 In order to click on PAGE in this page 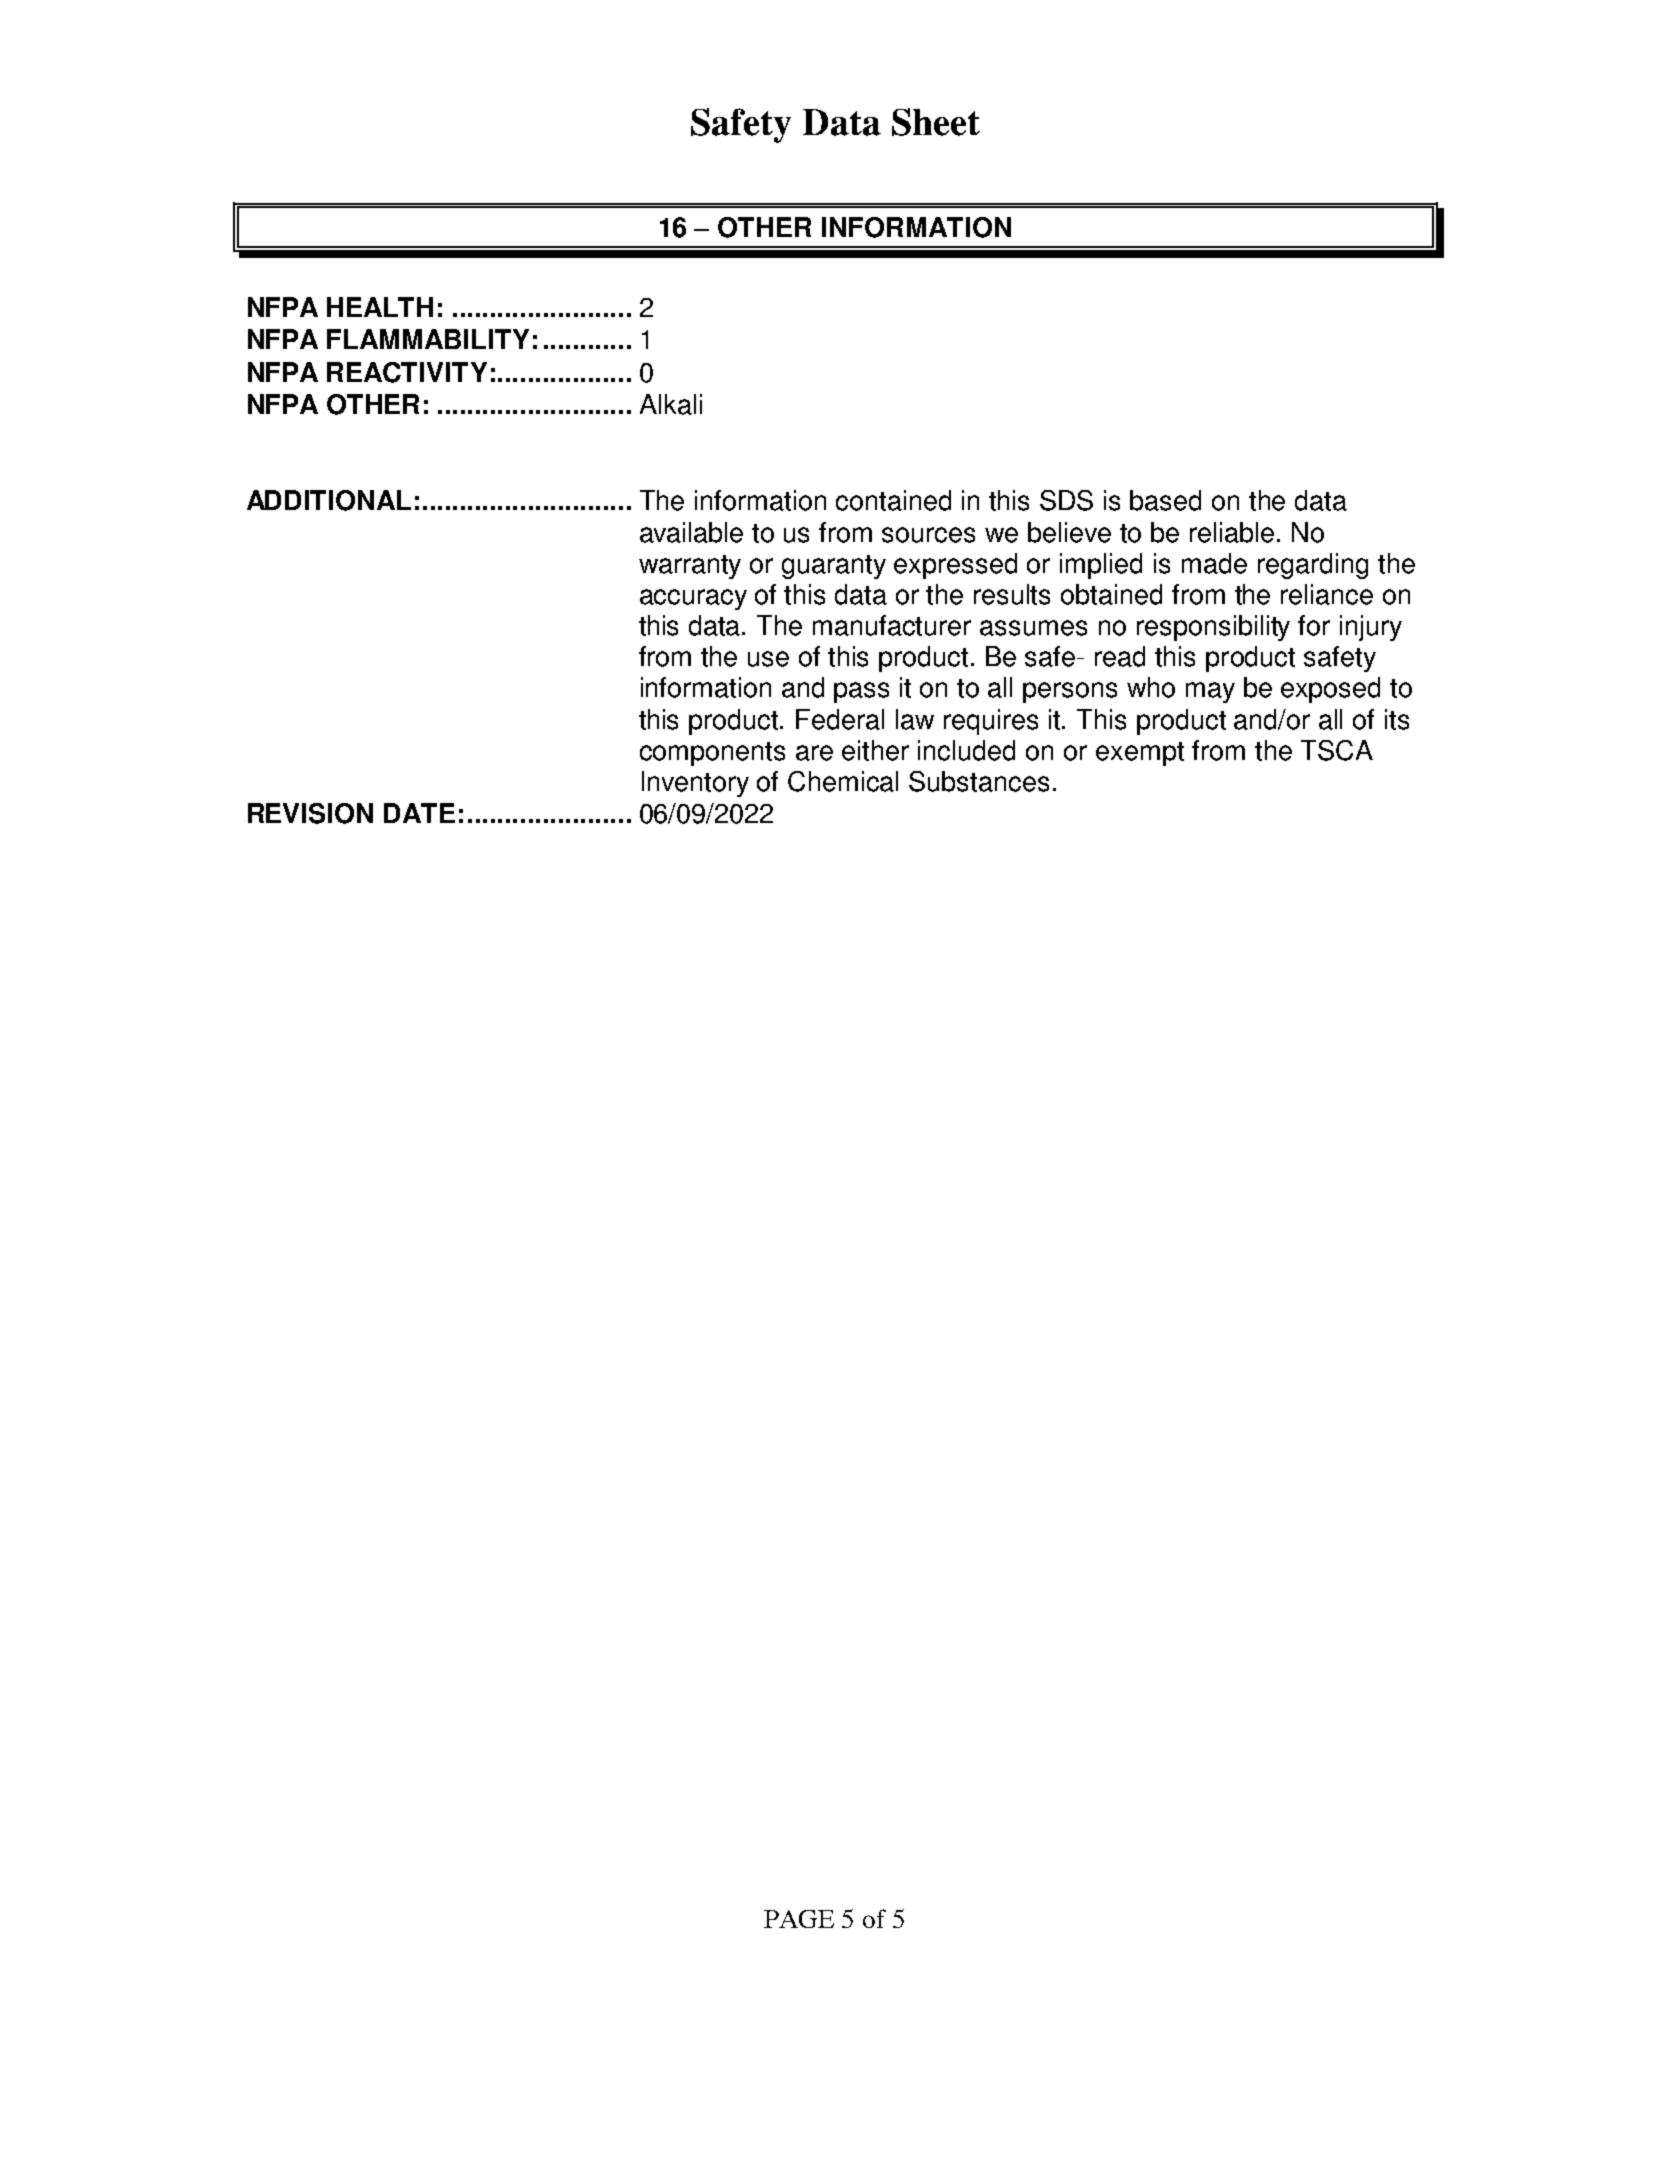, I will do `click(799, 1919)`.
